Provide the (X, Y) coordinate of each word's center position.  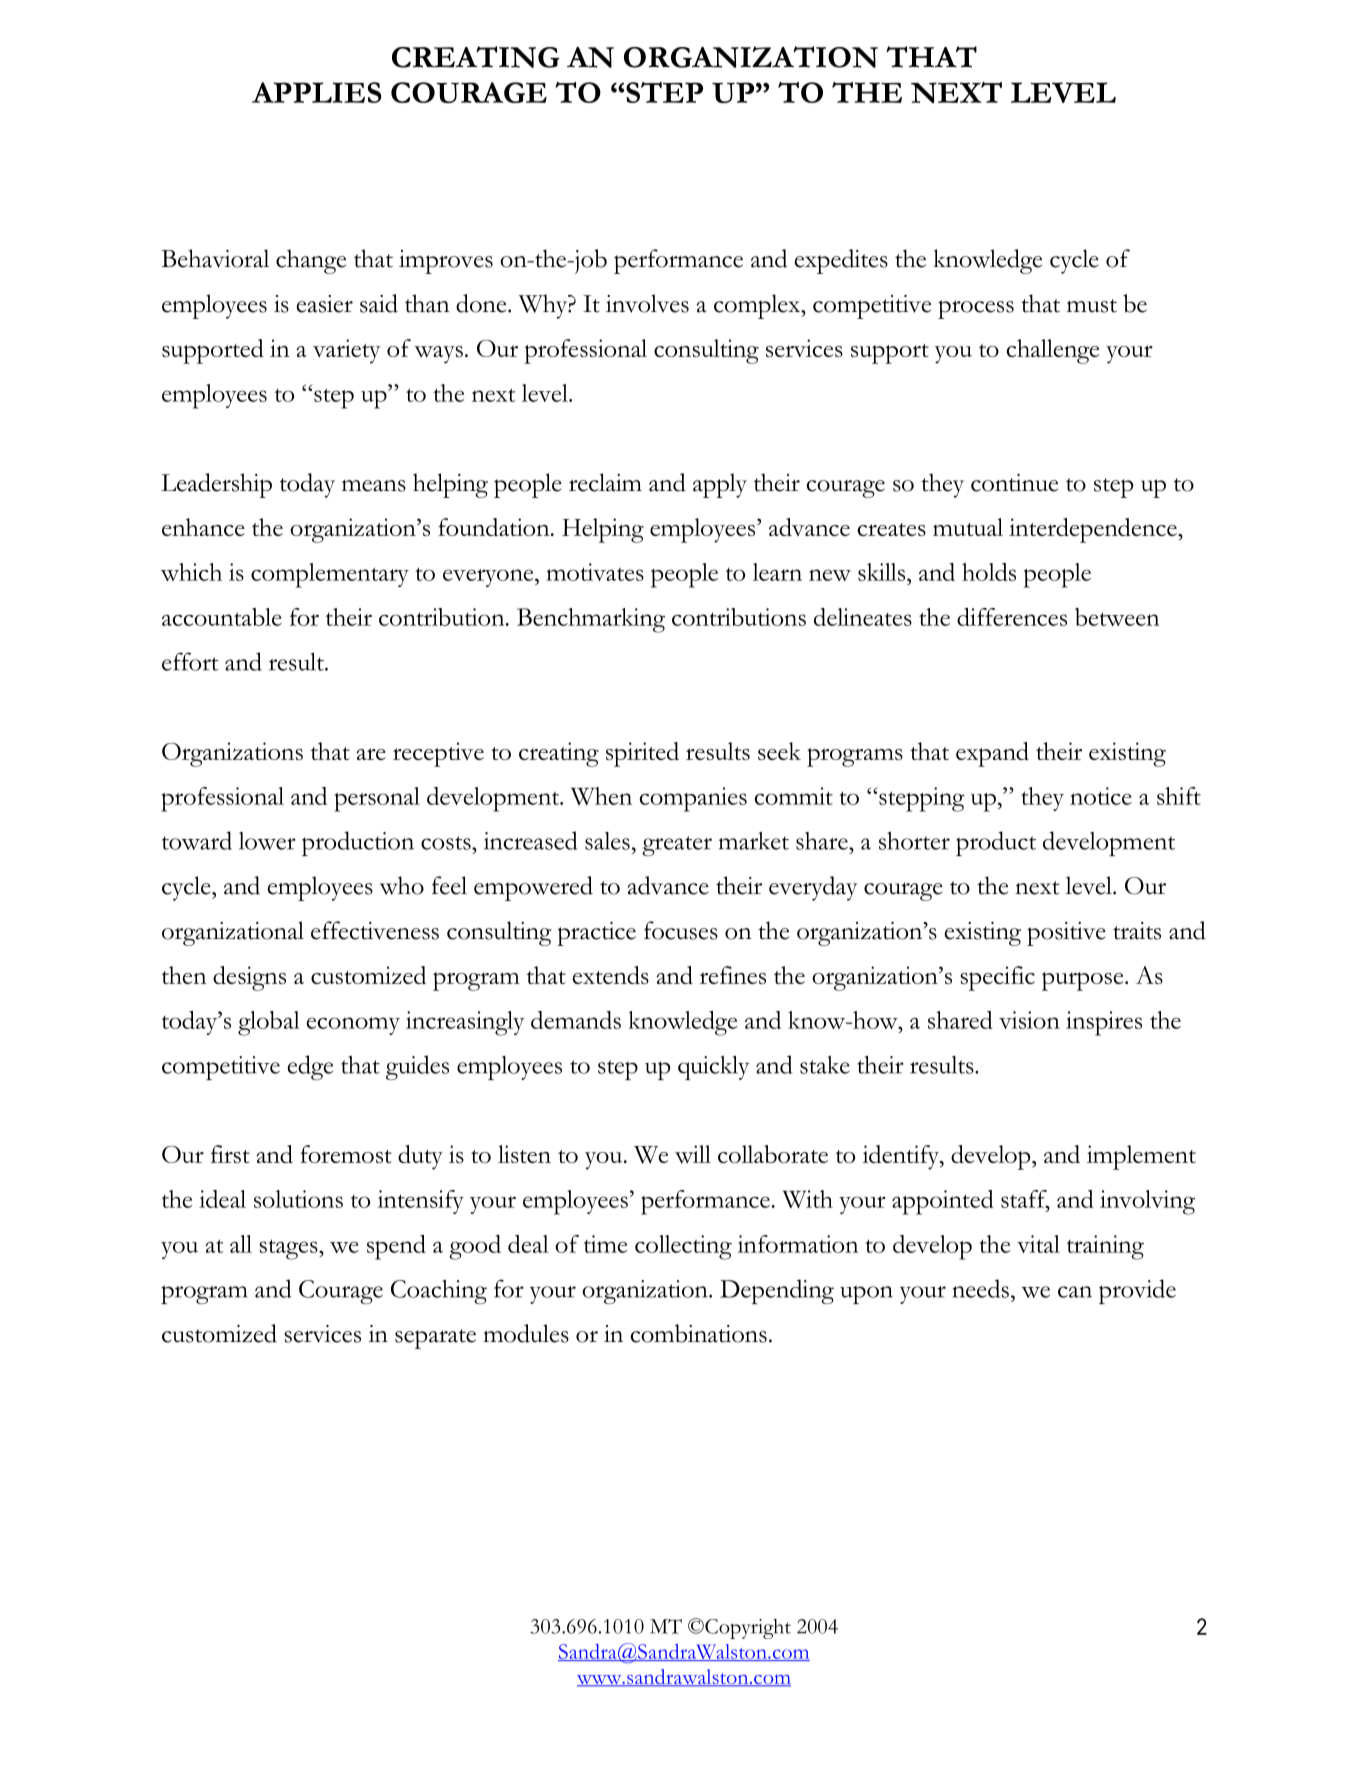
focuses (681, 930)
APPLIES (316, 92)
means (374, 486)
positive (1066, 934)
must (1092, 306)
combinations (698, 1333)
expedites (841, 261)
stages (289, 1249)
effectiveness (375, 930)
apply (720, 485)
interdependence (1094, 530)
